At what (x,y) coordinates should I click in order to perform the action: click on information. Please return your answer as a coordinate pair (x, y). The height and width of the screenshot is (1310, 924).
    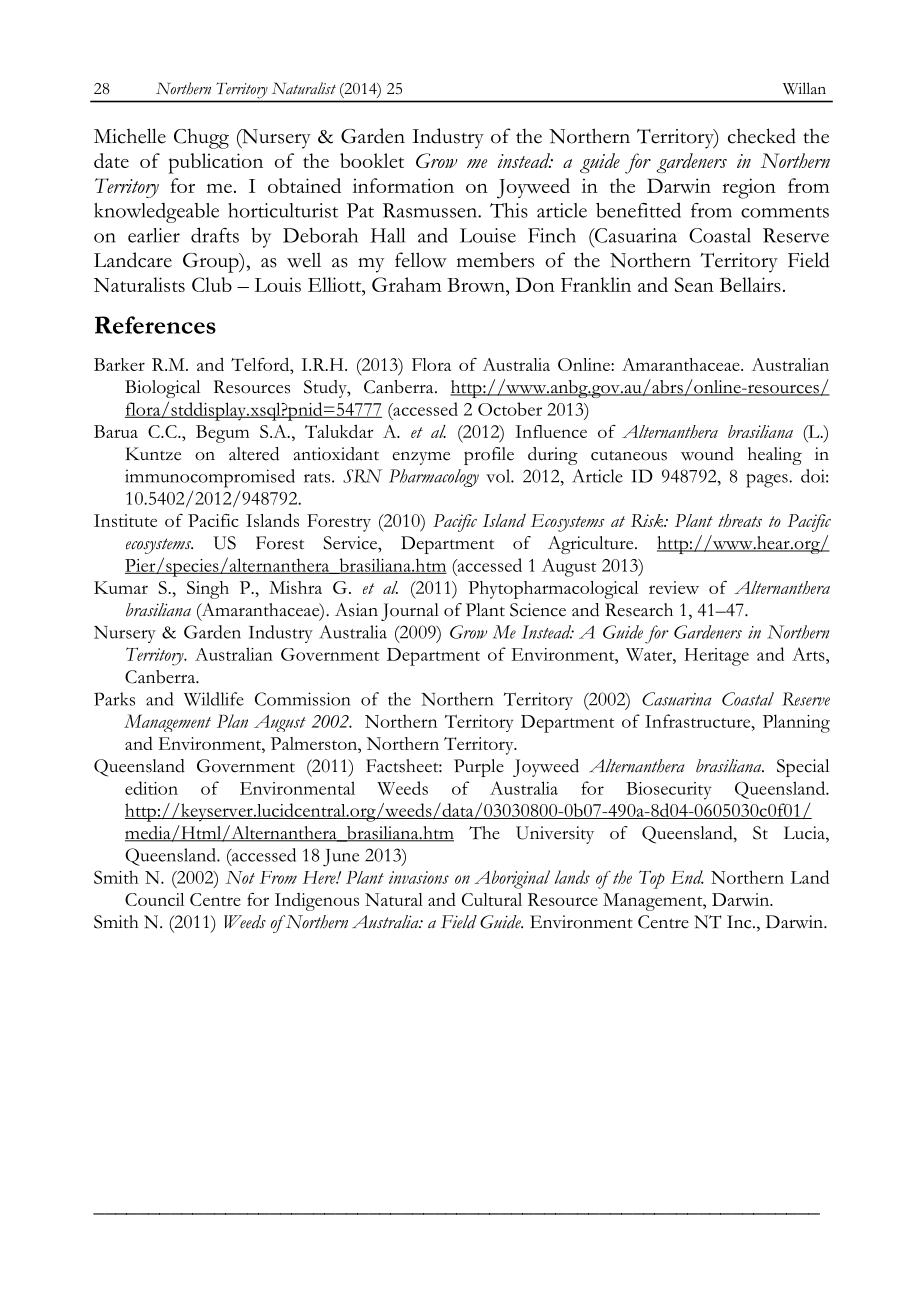
    Looking at the image, I should click on (403, 185).
